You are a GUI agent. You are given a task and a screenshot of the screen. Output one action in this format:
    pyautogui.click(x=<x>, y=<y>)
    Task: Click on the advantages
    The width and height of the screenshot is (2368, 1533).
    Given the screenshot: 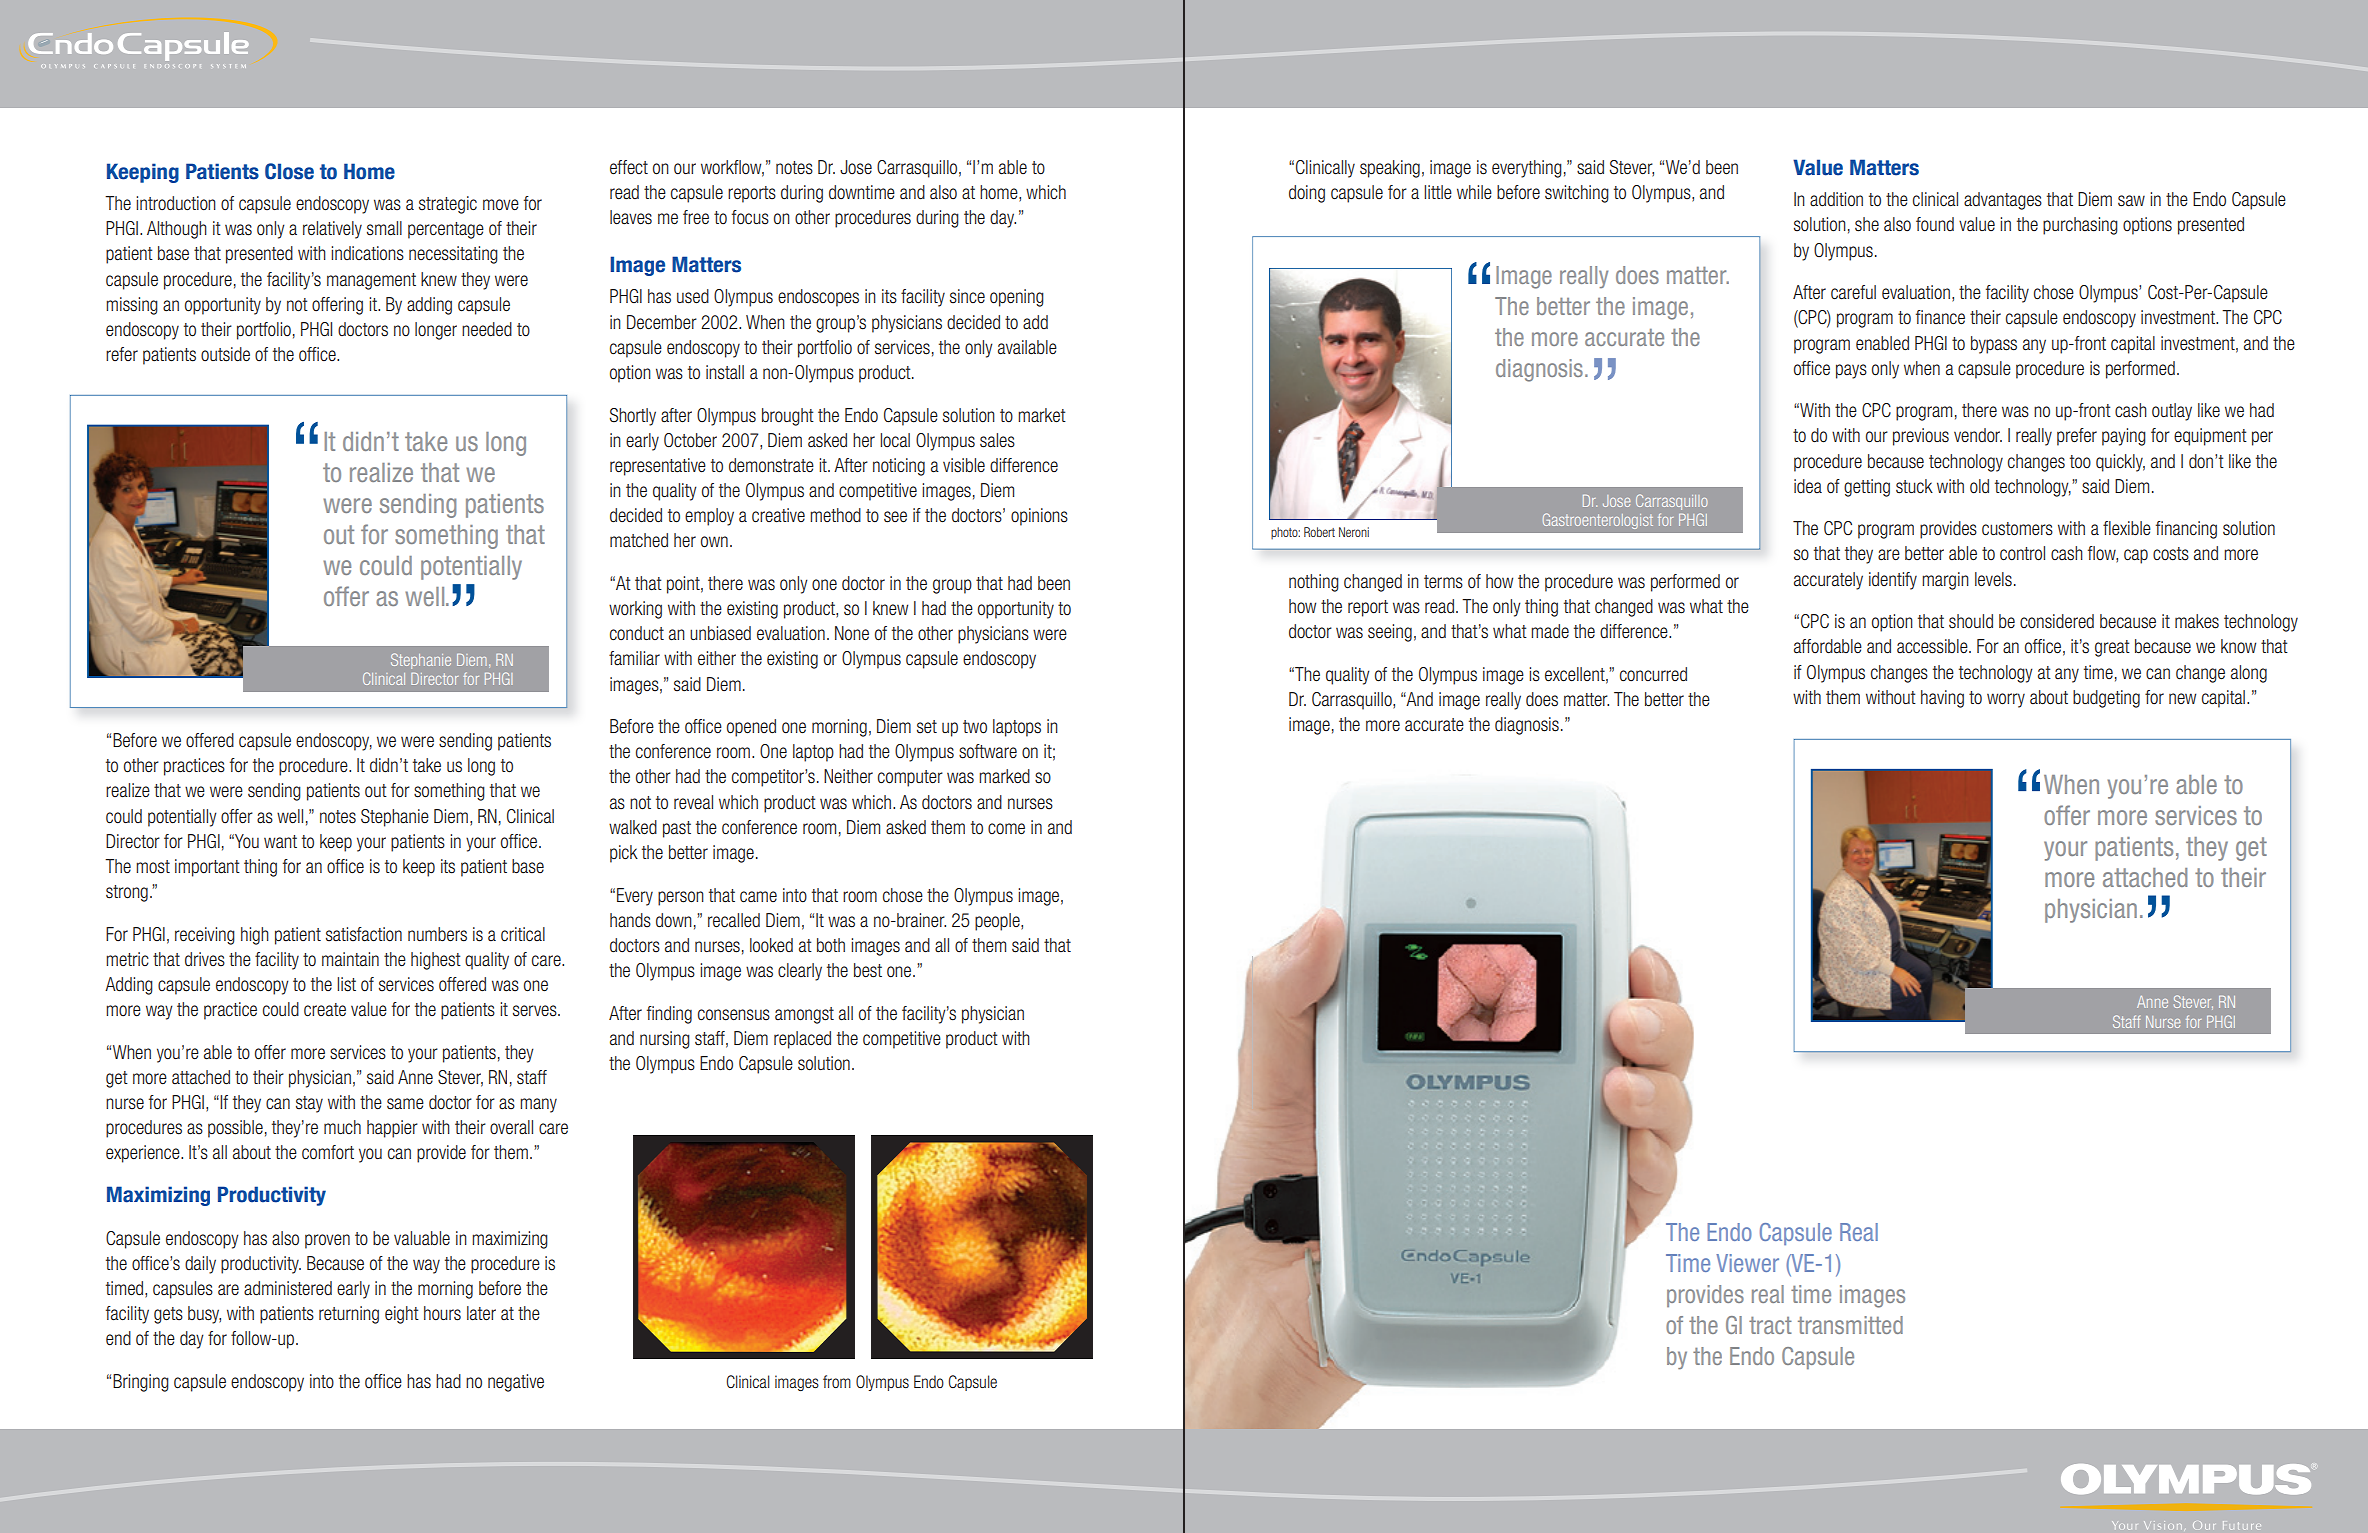 What is the action you would take?
    pyautogui.click(x=2003, y=201)
